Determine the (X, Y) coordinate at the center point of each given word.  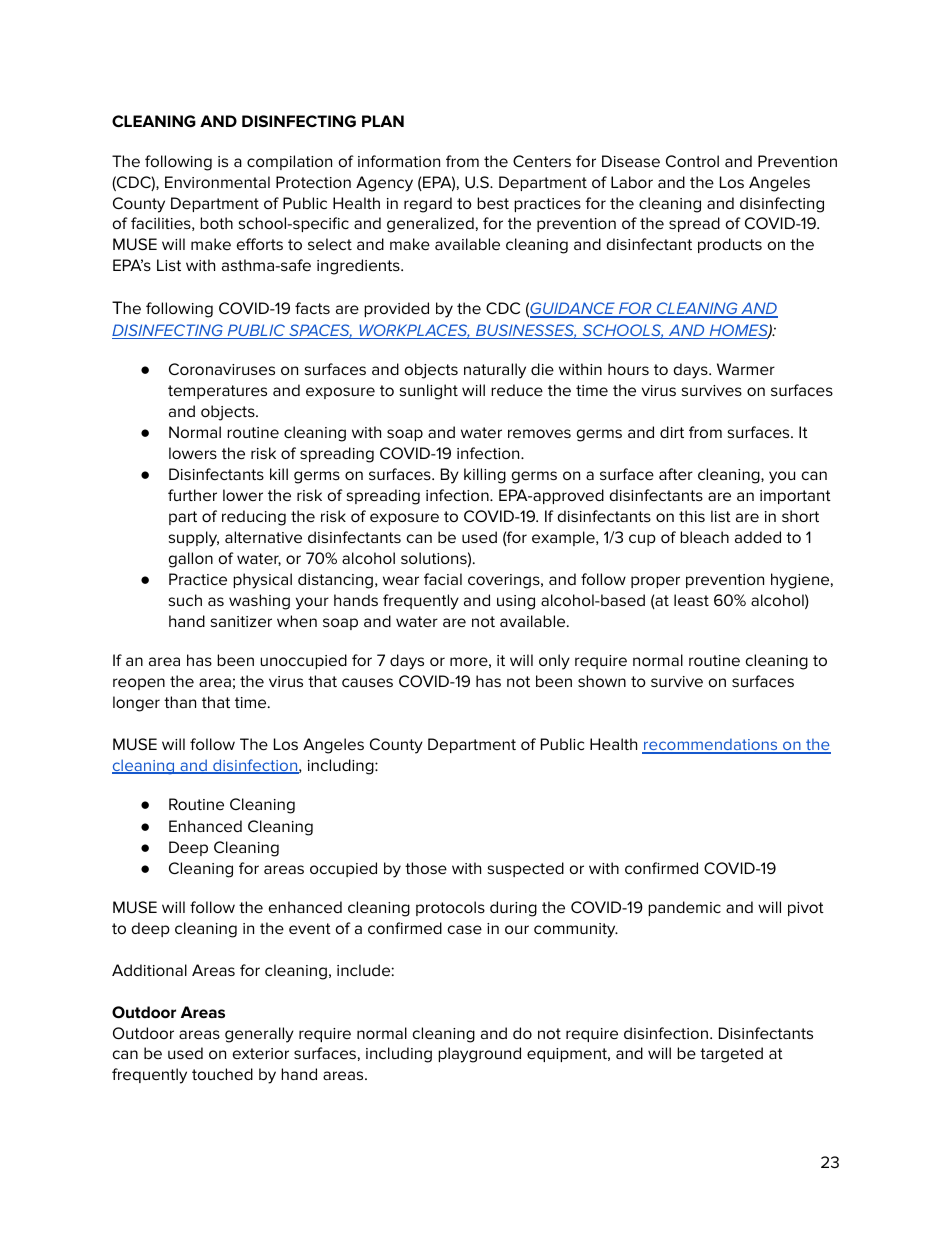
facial (443, 579)
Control (692, 161)
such (185, 600)
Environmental (217, 182)
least (691, 600)
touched (222, 1074)
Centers (542, 161)
